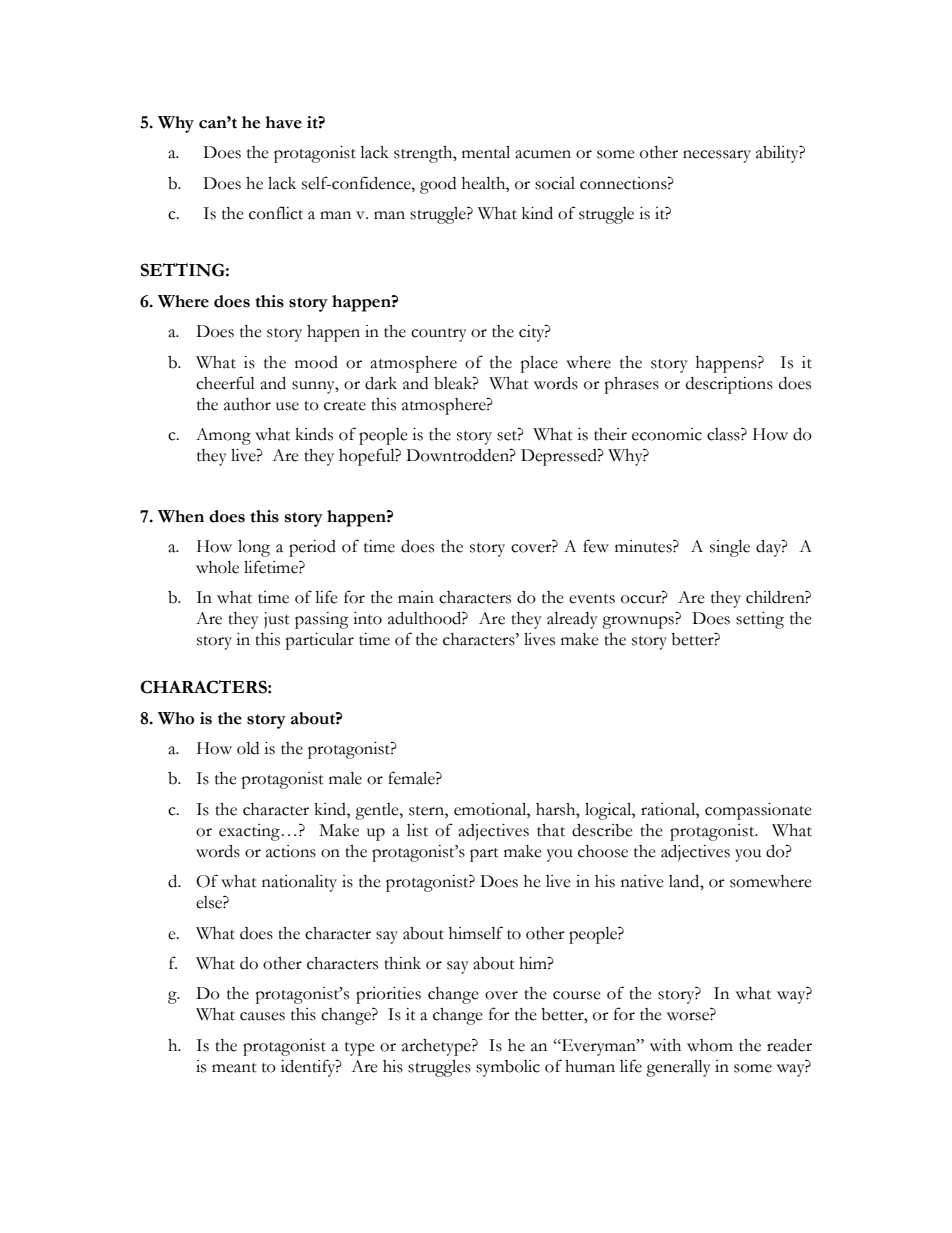  What do you see at coordinates (486, 152) in the image?
I see `mental` at bounding box center [486, 152].
